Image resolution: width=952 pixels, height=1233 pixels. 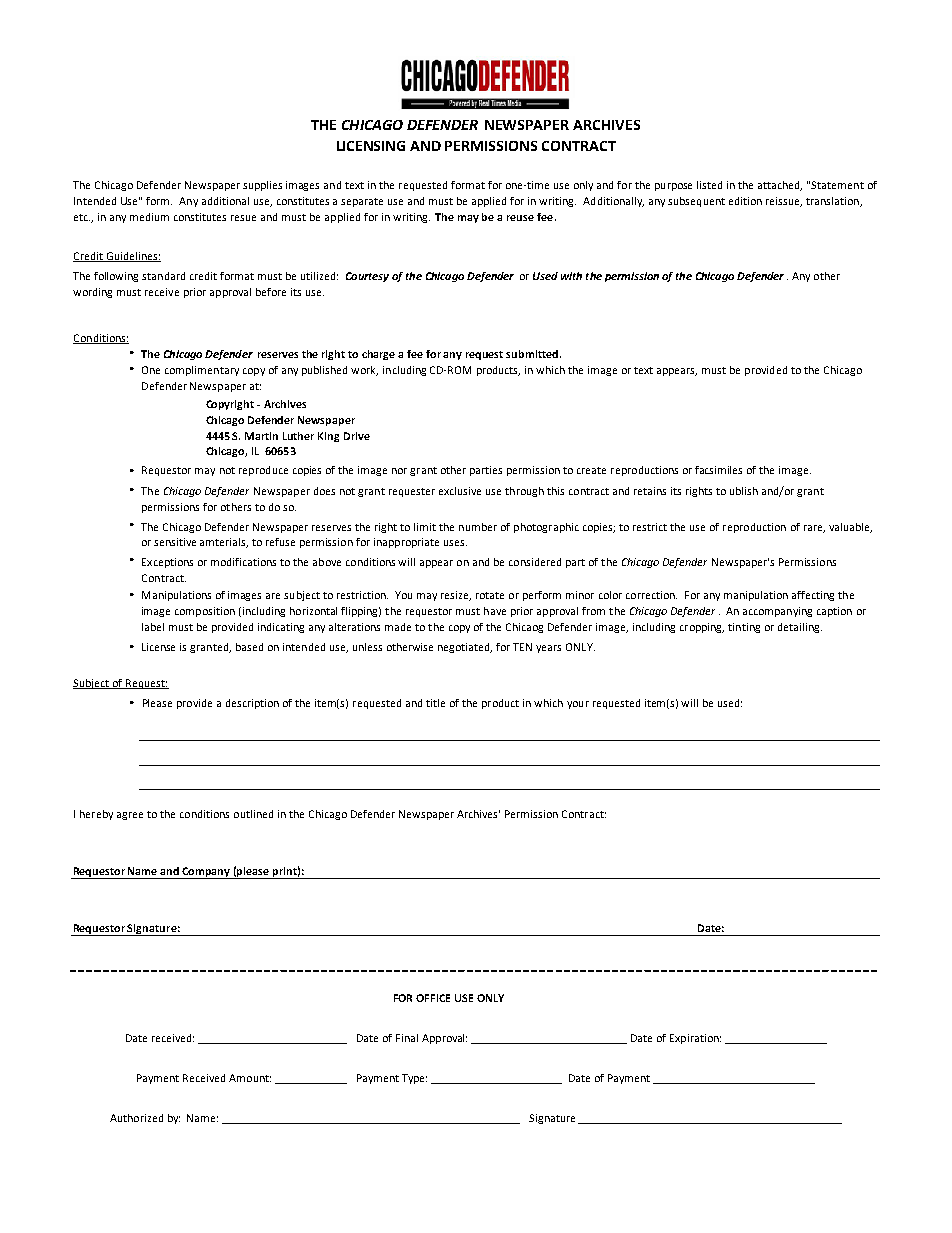 I want to click on negotiated, so click(x=465, y=648).
